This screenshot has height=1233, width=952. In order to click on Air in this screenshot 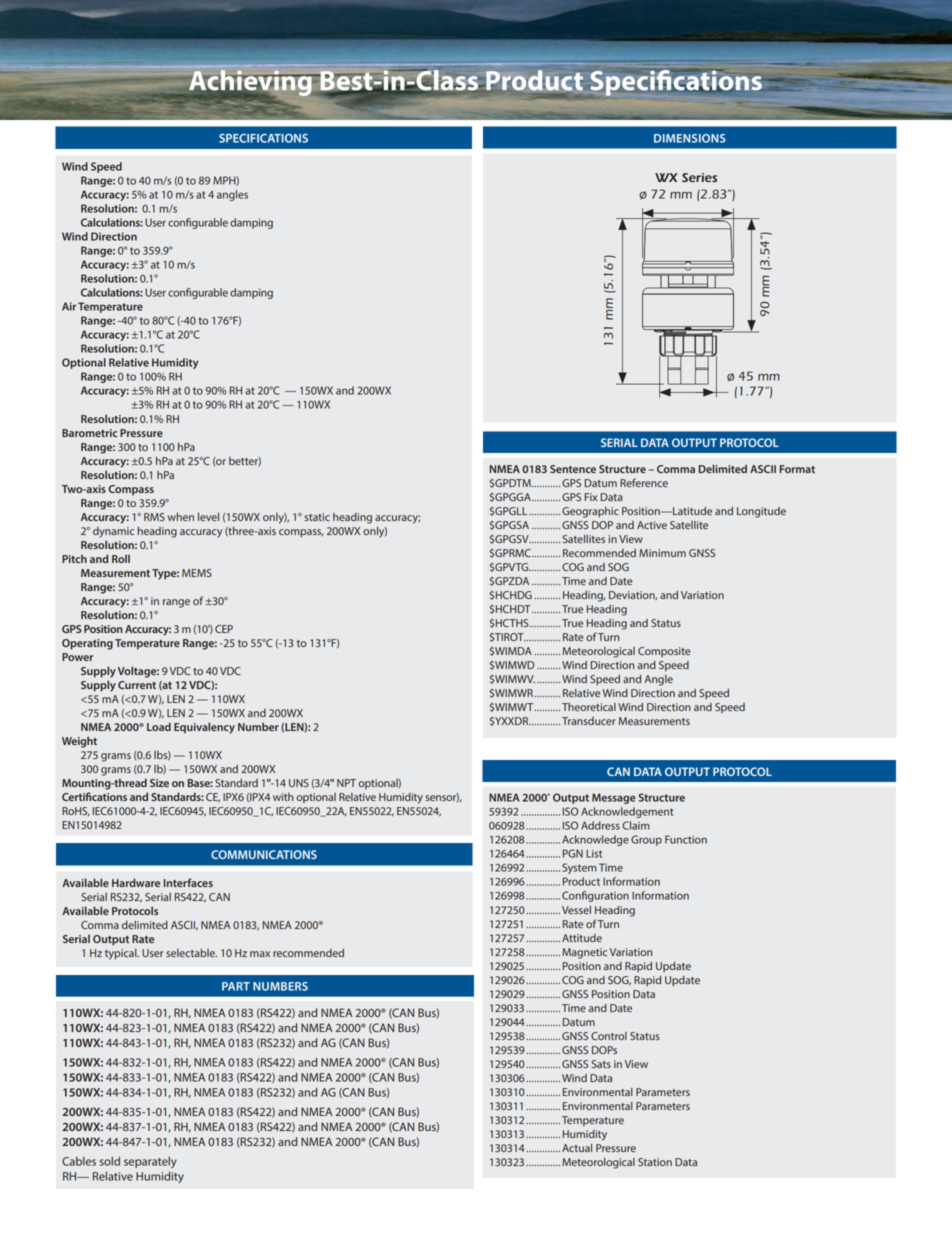, I will do `click(69, 306)`.
